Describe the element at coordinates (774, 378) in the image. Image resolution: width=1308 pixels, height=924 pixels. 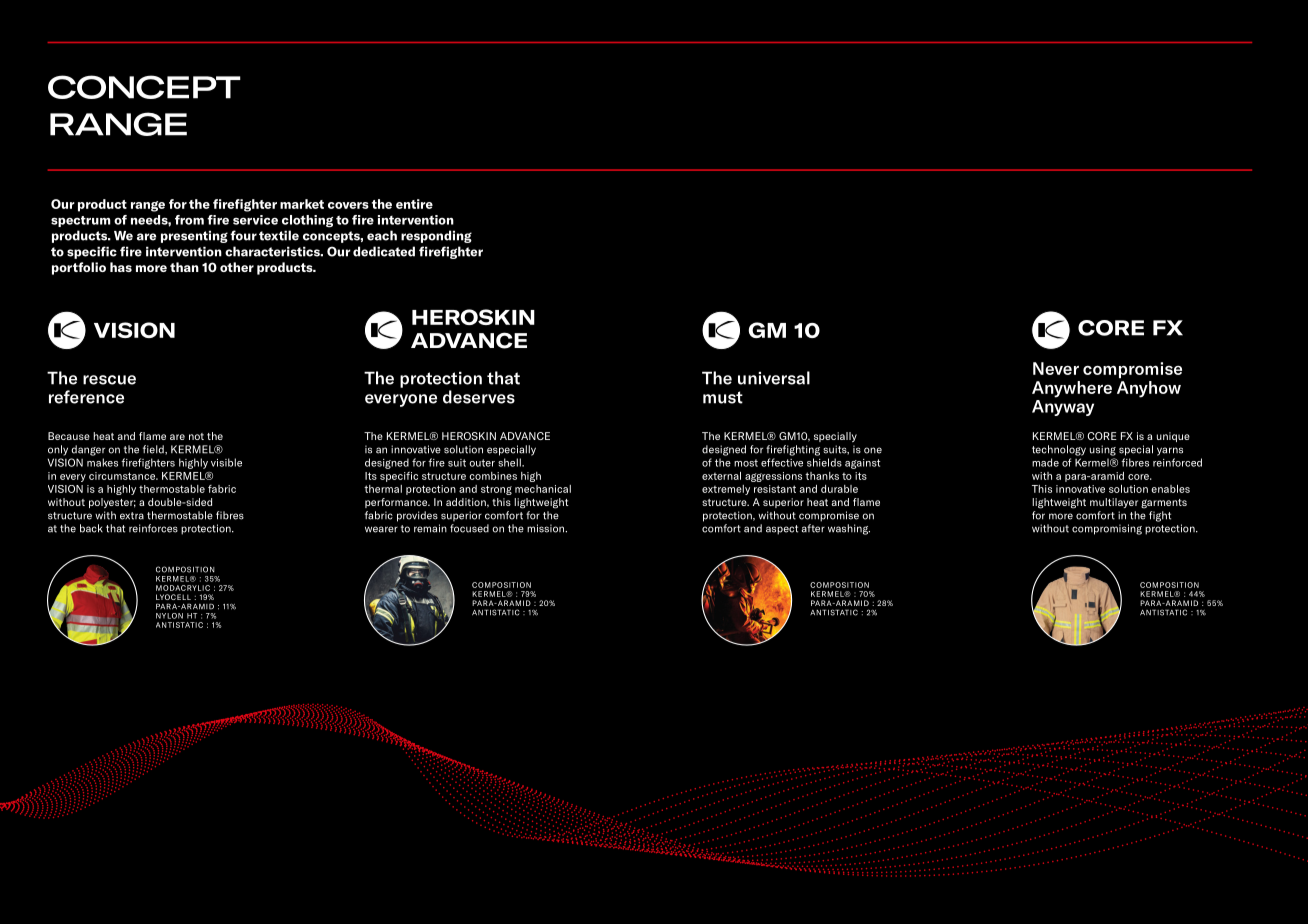
I see `universal` at that location.
